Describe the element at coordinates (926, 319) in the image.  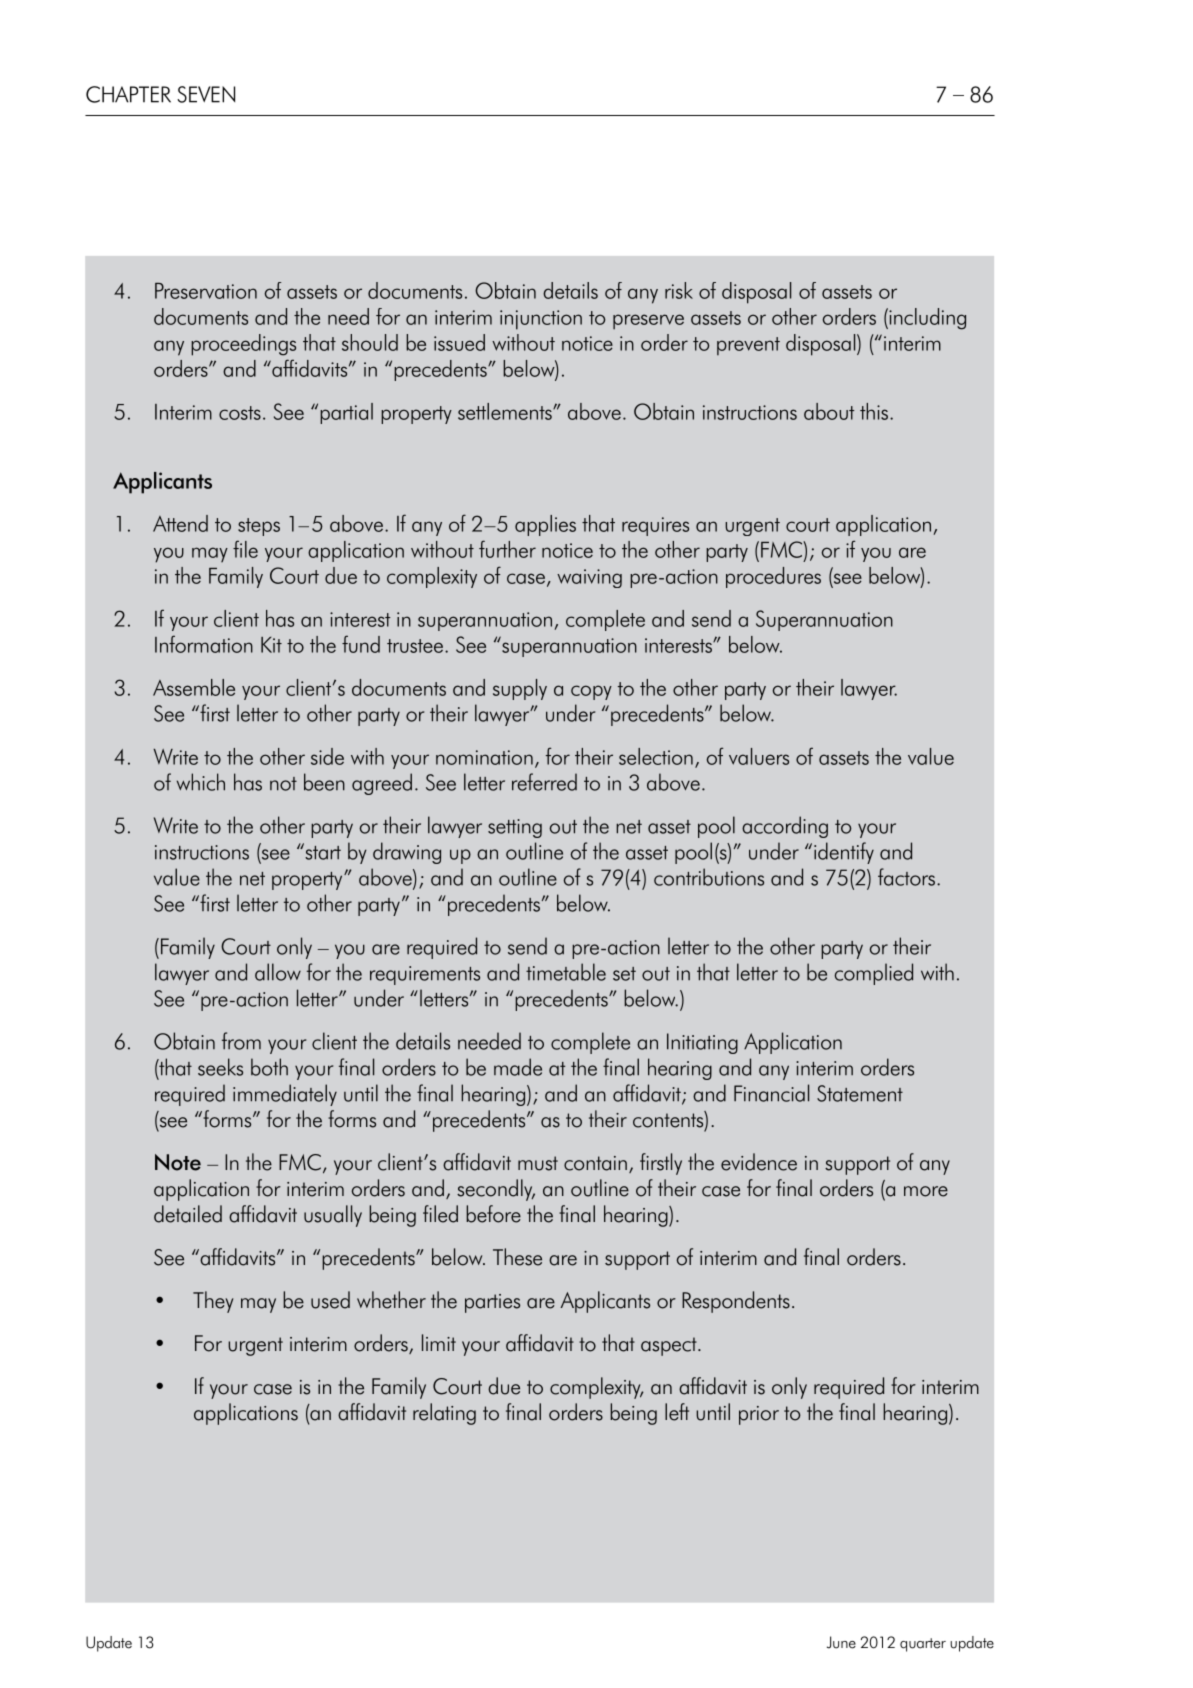
I see `including` at that location.
